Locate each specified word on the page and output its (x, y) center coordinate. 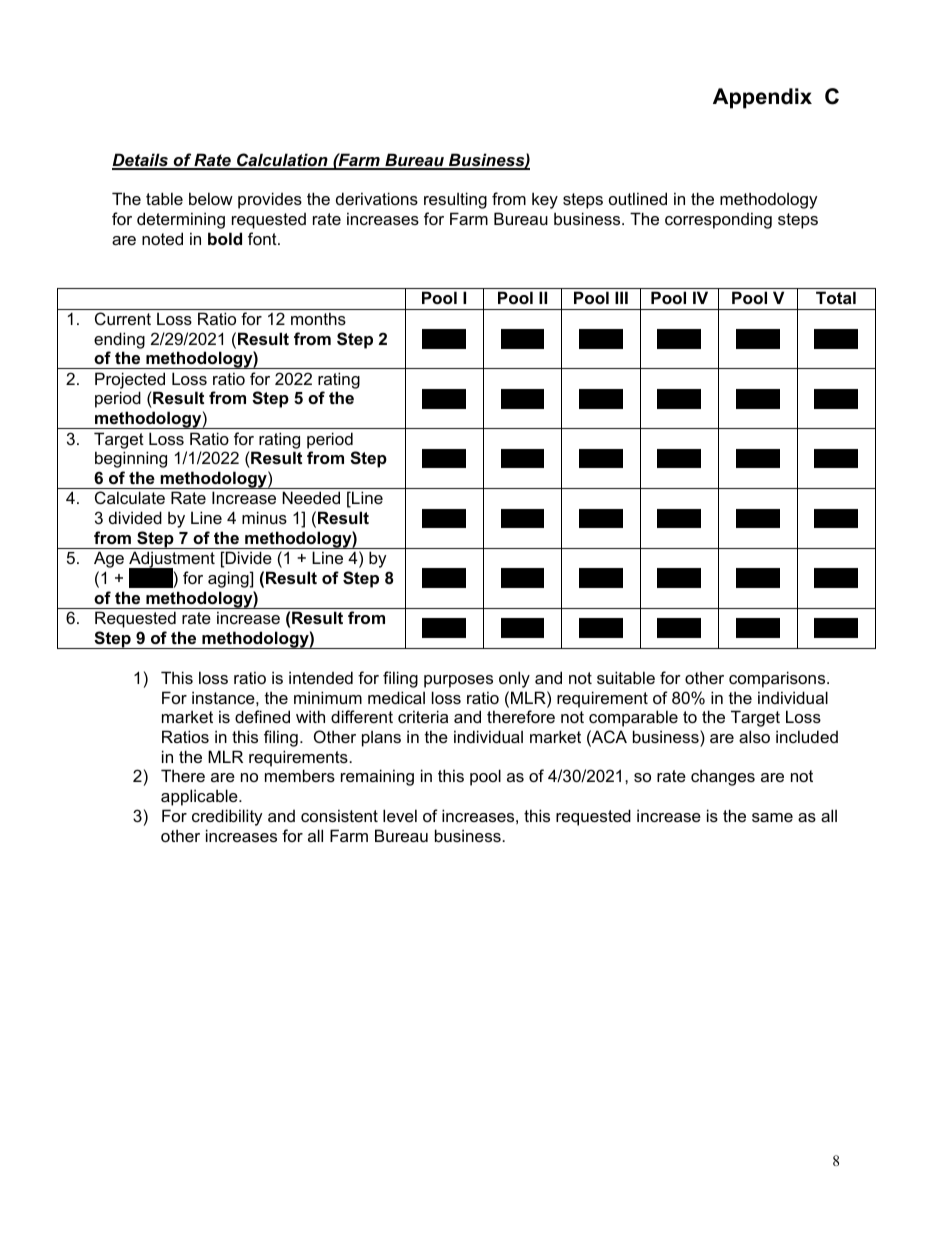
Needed (311, 497)
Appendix (762, 98)
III (621, 297)
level (400, 815)
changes (723, 777)
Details (141, 161)
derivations (377, 198)
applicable (200, 797)
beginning (131, 459)
